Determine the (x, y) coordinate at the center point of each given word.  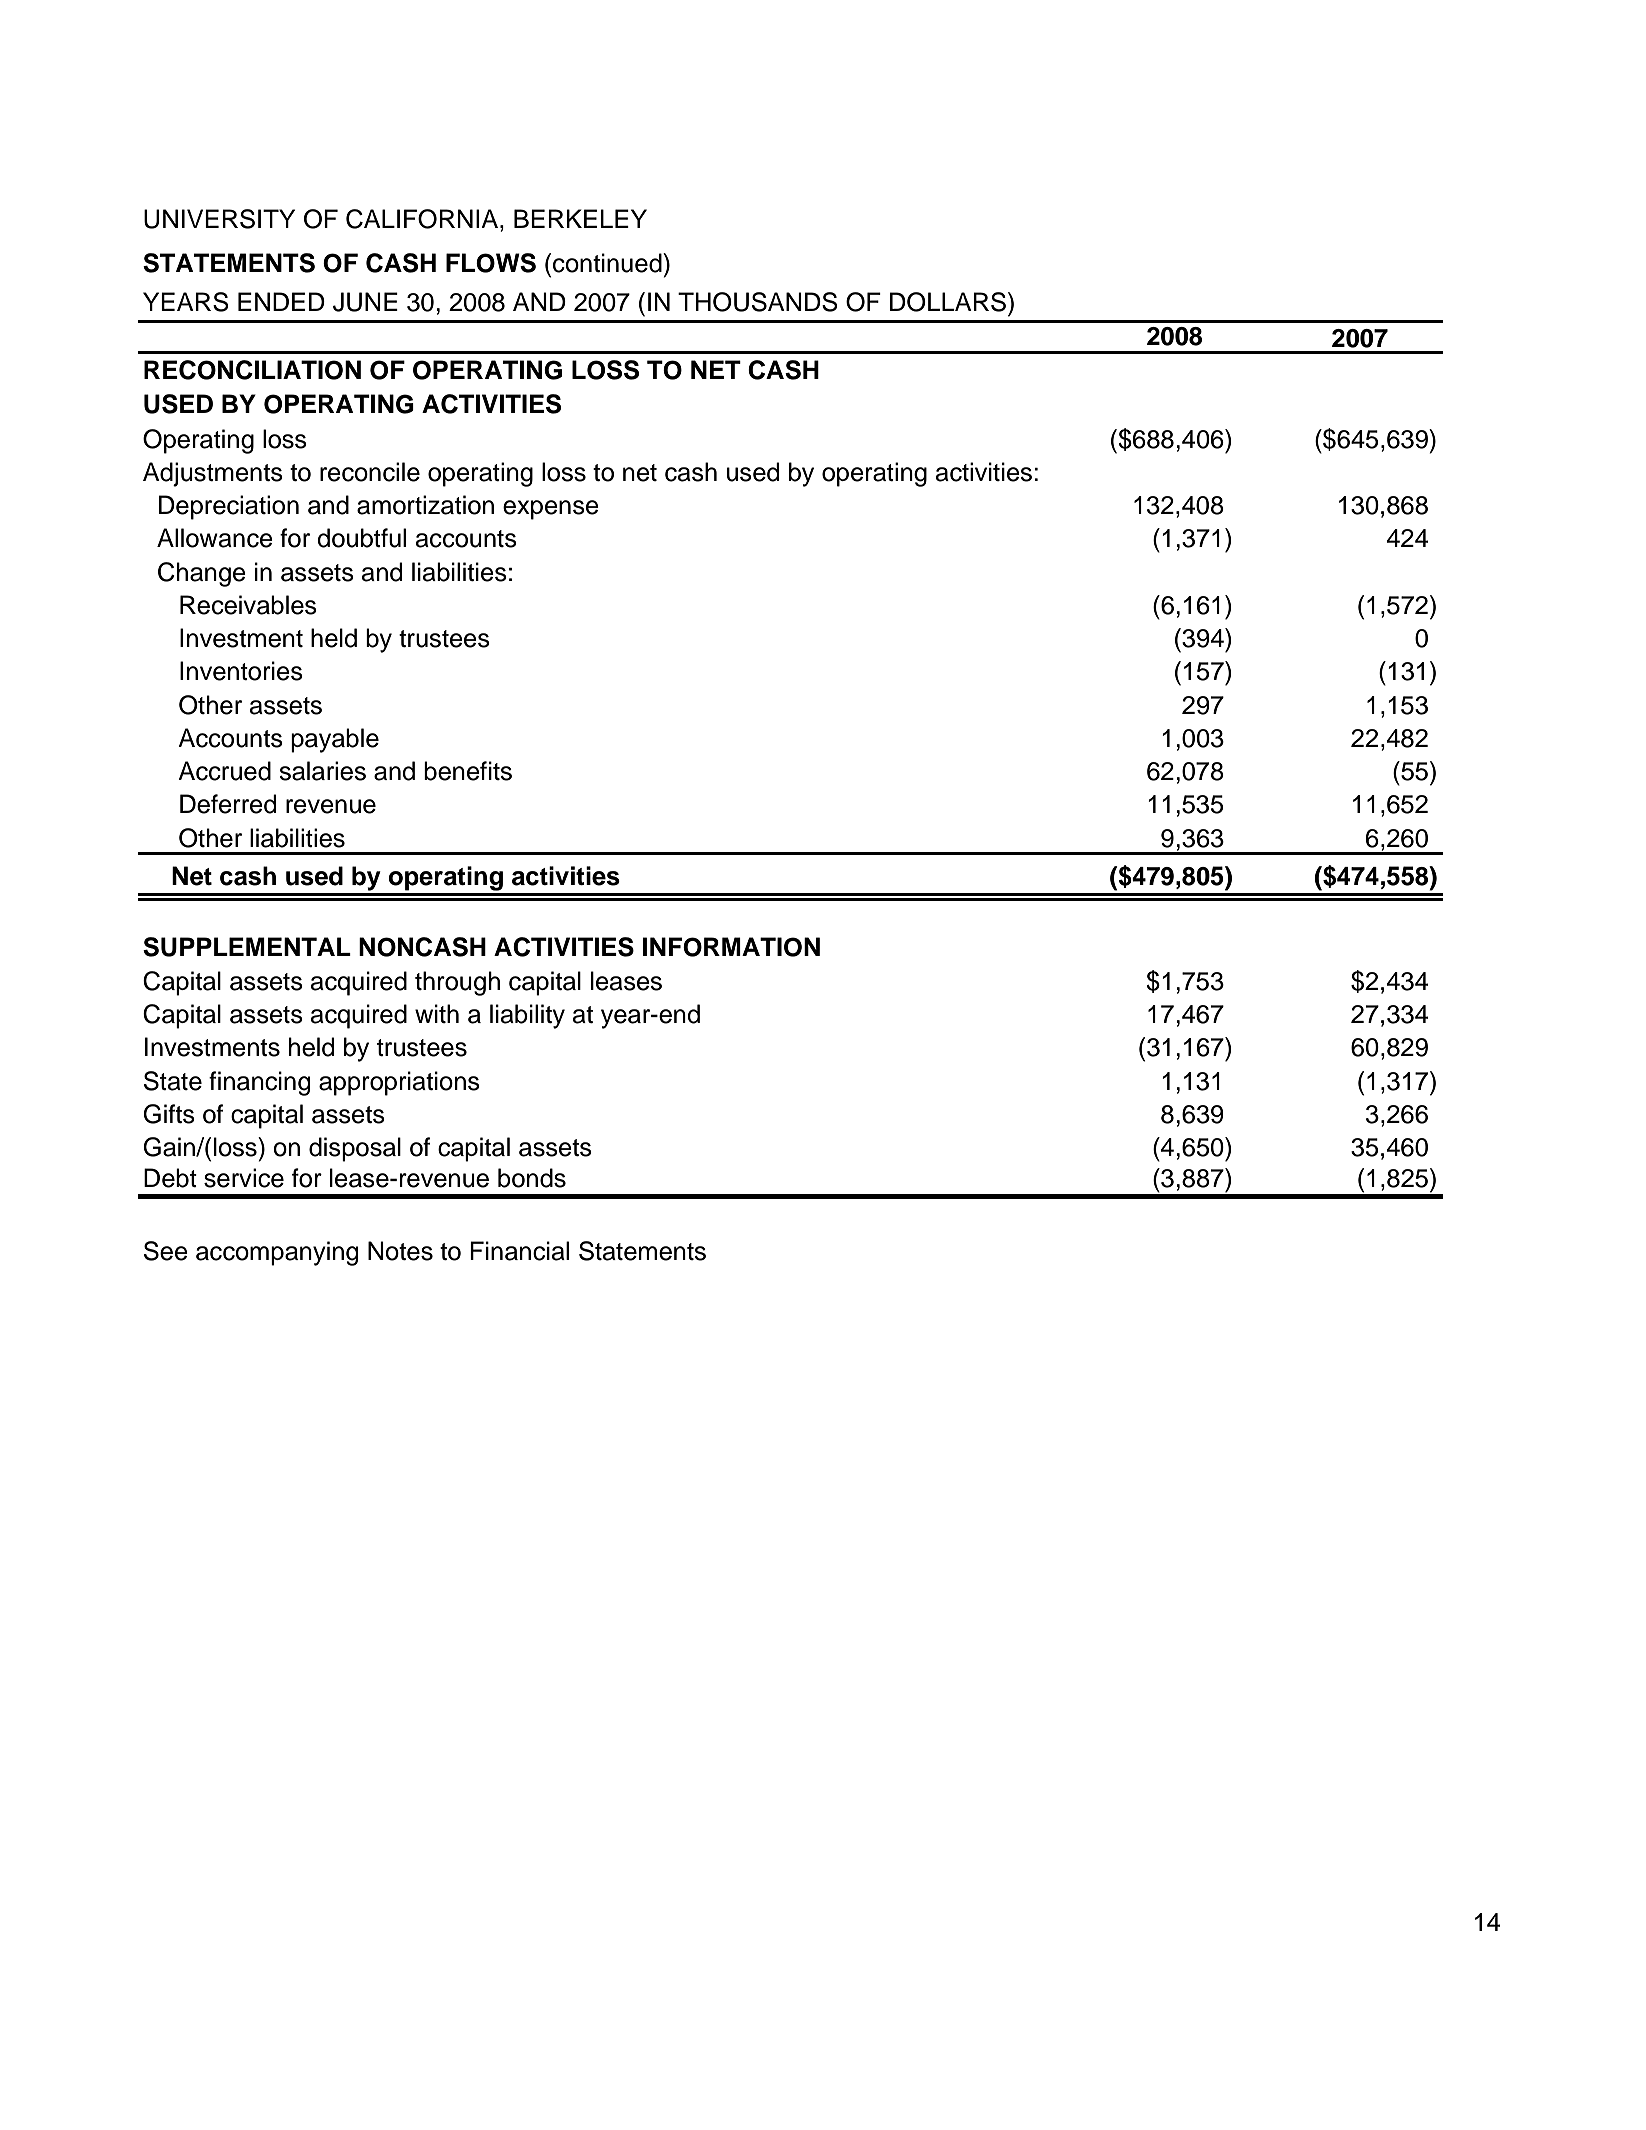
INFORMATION (731, 947)
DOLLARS (949, 302)
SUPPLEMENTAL (247, 947)
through (457, 983)
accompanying (277, 1253)
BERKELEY (580, 218)
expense (551, 510)
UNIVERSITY (219, 219)
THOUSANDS (758, 302)
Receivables (248, 605)
